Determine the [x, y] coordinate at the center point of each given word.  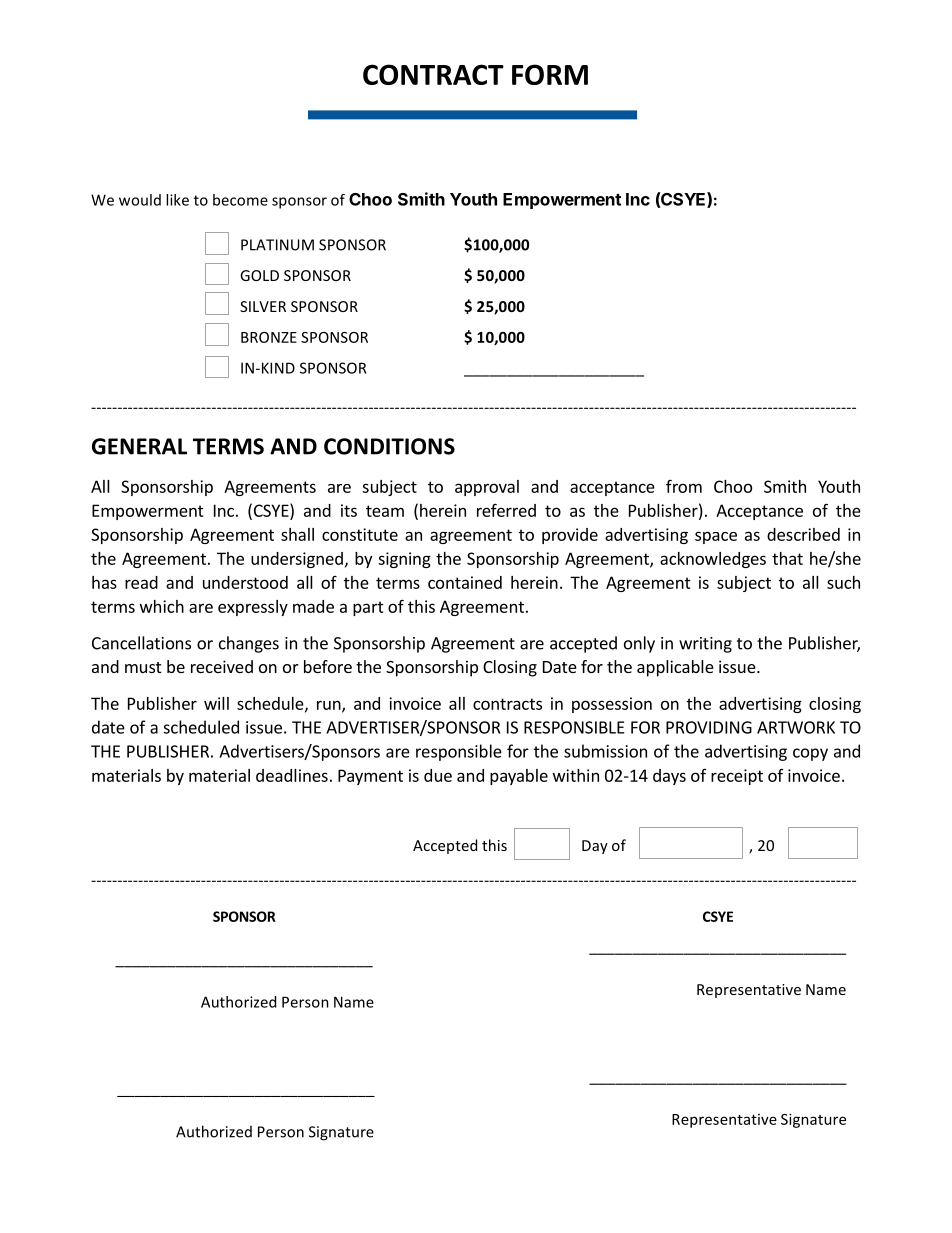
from [684, 486]
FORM [550, 74]
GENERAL [139, 446]
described [803, 534]
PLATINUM [277, 245]
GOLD [259, 275]
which [162, 606]
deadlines [292, 775]
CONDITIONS [389, 446]
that [787, 558]
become [240, 200]
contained [465, 582]
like [177, 200]
